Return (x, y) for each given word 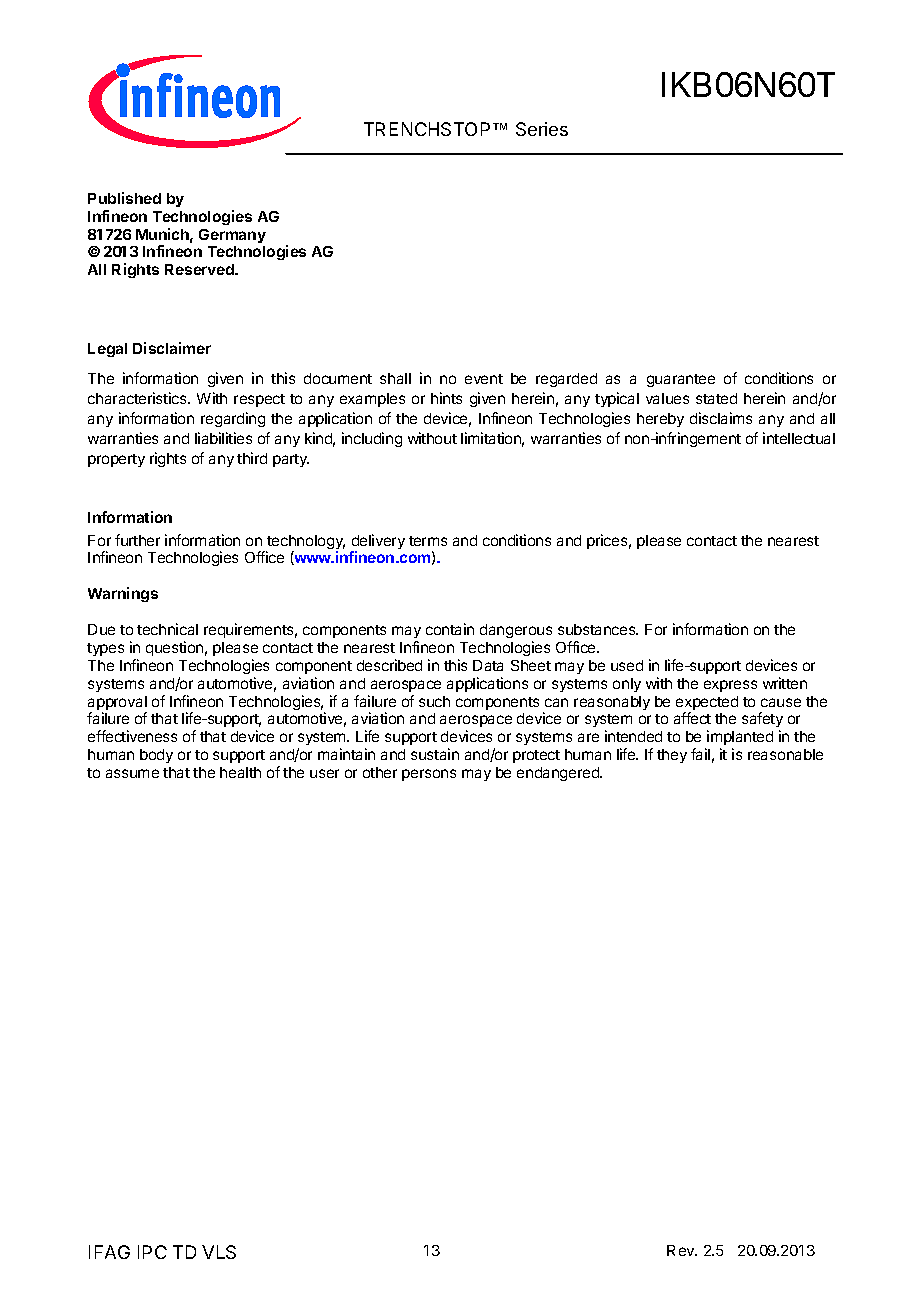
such (434, 701)
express (730, 686)
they (672, 756)
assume (132, 773)
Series (542, 129)
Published (124, 198)
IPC (152, 1252)
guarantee (681, 380)
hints (446, 398)
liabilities (223, 438)
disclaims (721, 418)
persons (429, 775)
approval (117, 704)
